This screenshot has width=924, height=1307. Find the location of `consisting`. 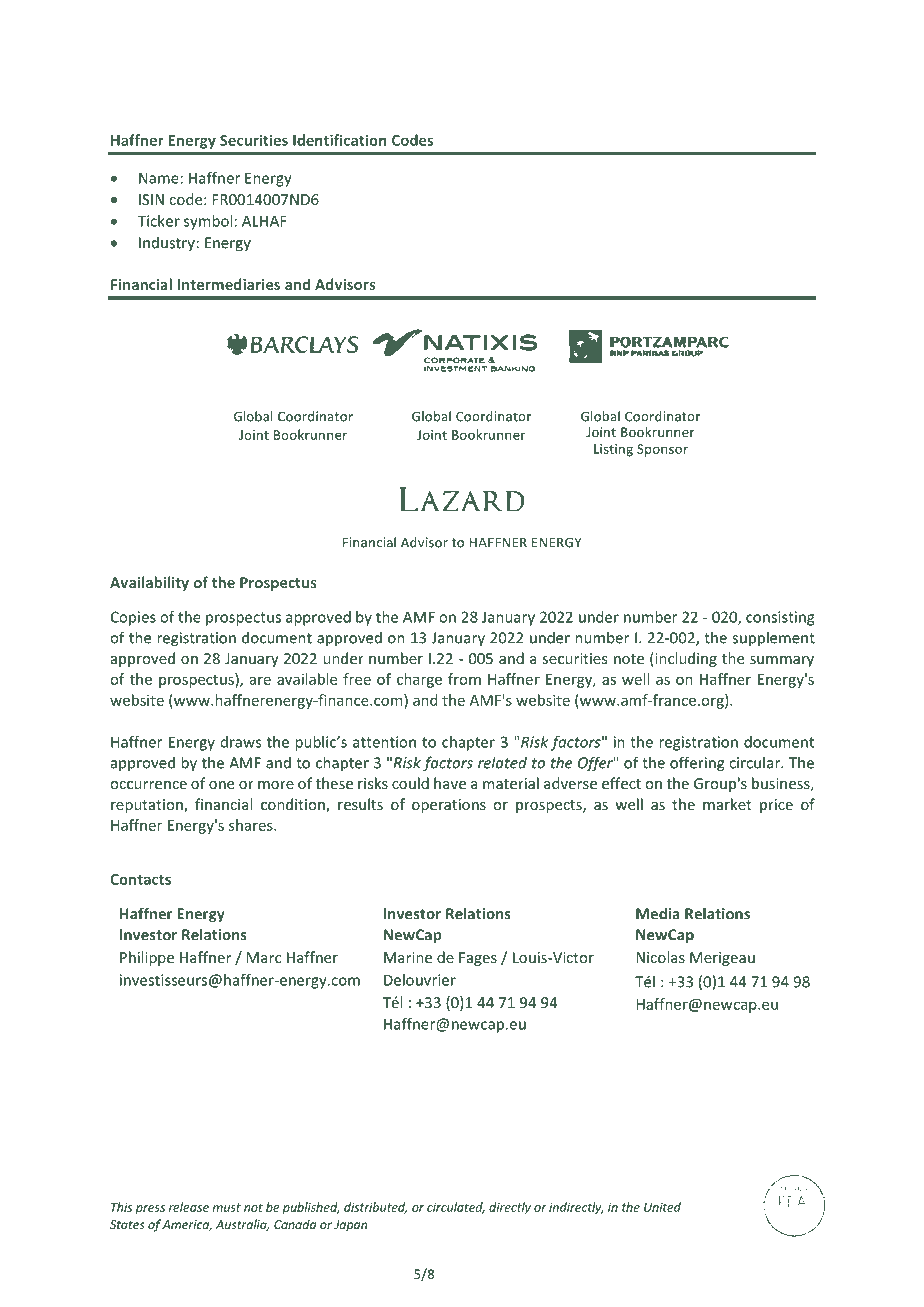

consisting is located at coordinates (780, 618).
